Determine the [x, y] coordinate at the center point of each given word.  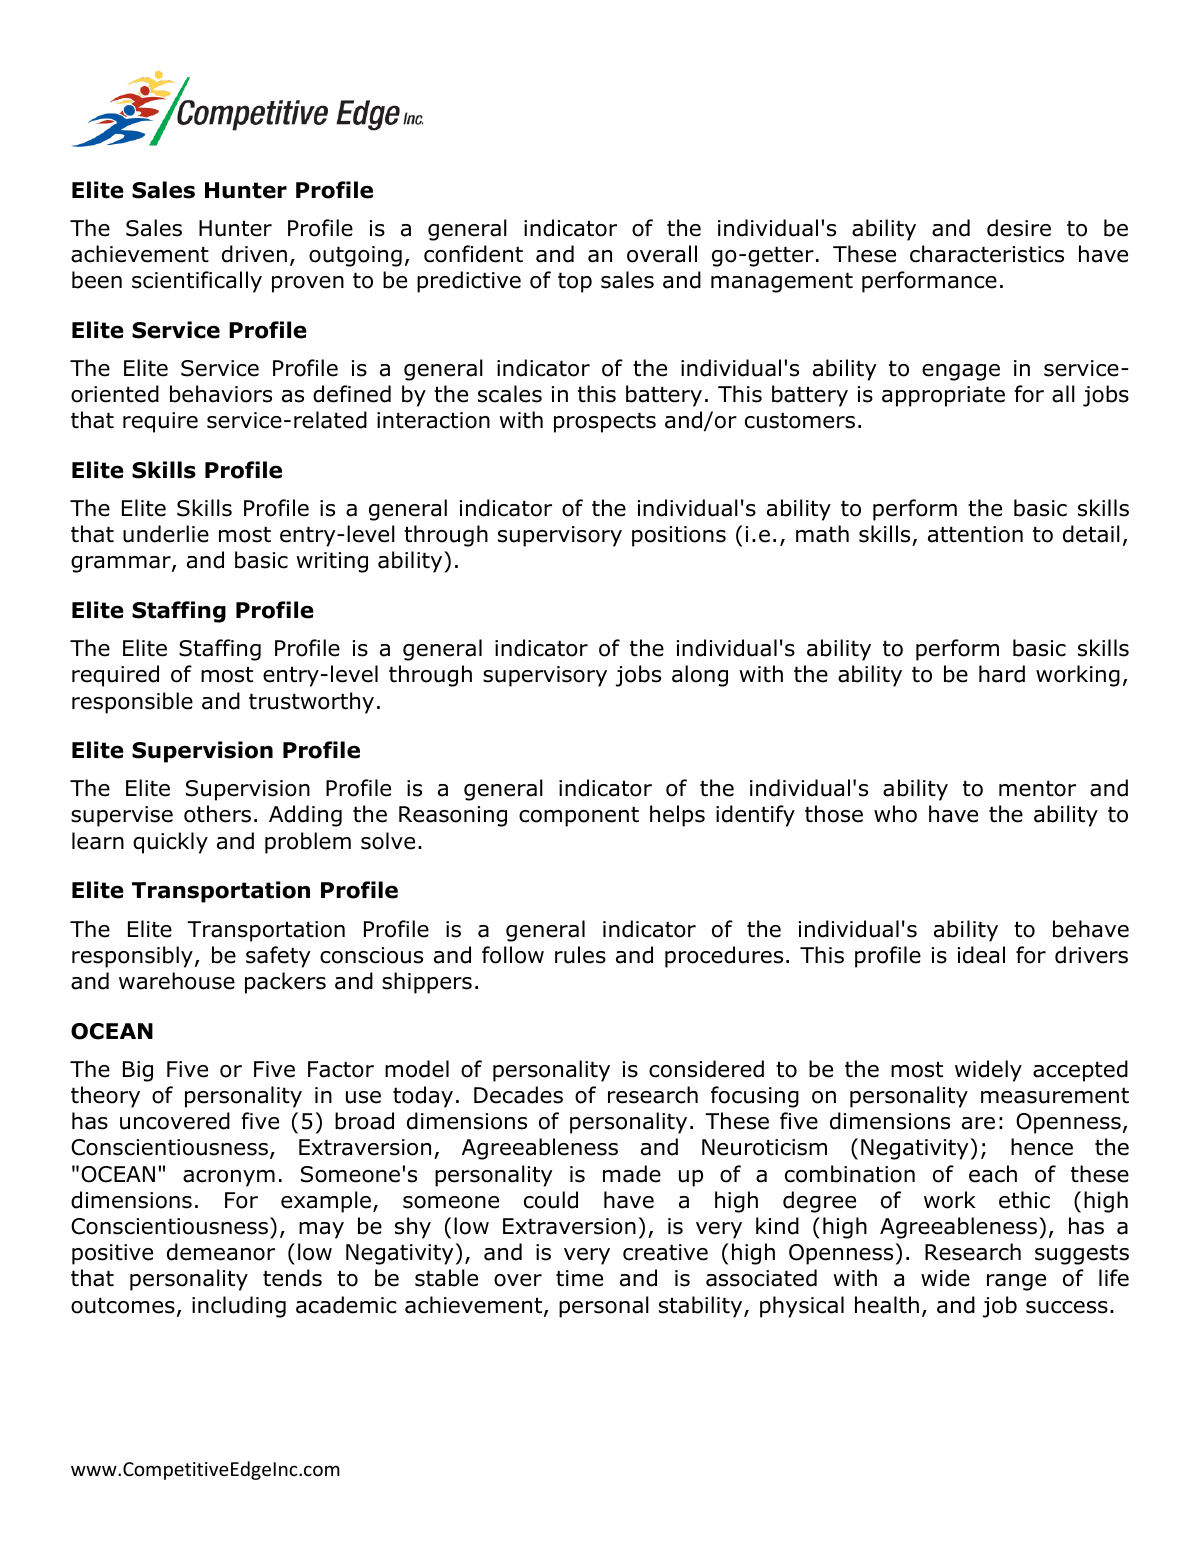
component [579, 816]
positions [679, 536]
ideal [981, 955]
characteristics [987, 254]
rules [580, 955]
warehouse [177, 981]
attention [975, 534]
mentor [1037, 788]
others [217, 814]
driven [254, 254]
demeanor [221, 1252]
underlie [166, 534]
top [575, 282]
